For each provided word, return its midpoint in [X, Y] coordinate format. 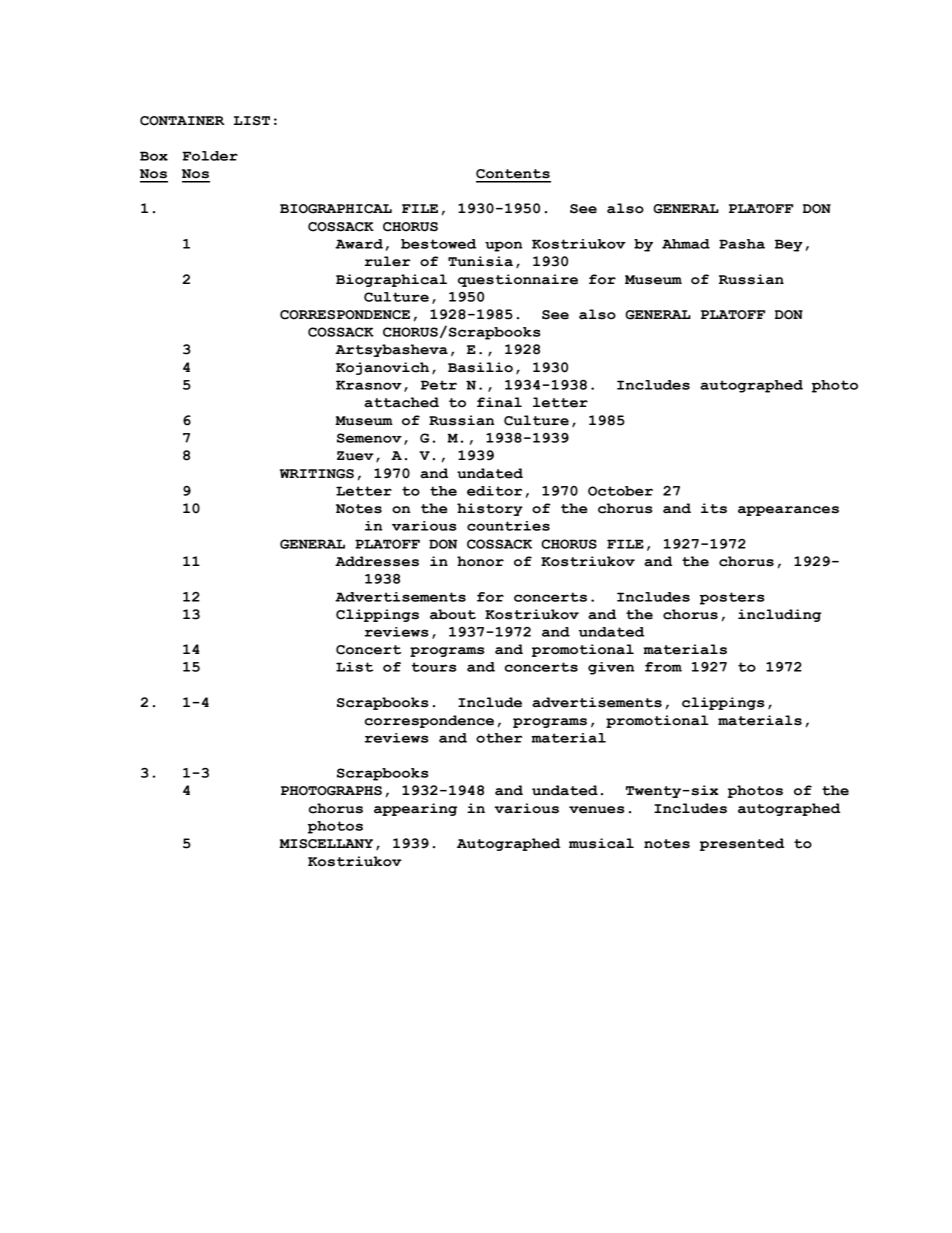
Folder [210, 156]
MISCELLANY [326, 844]
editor [494, 491]
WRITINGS [317, 474]
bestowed [438, 244]
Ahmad [686, 244]
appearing [415, 809]
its [714, 508]
